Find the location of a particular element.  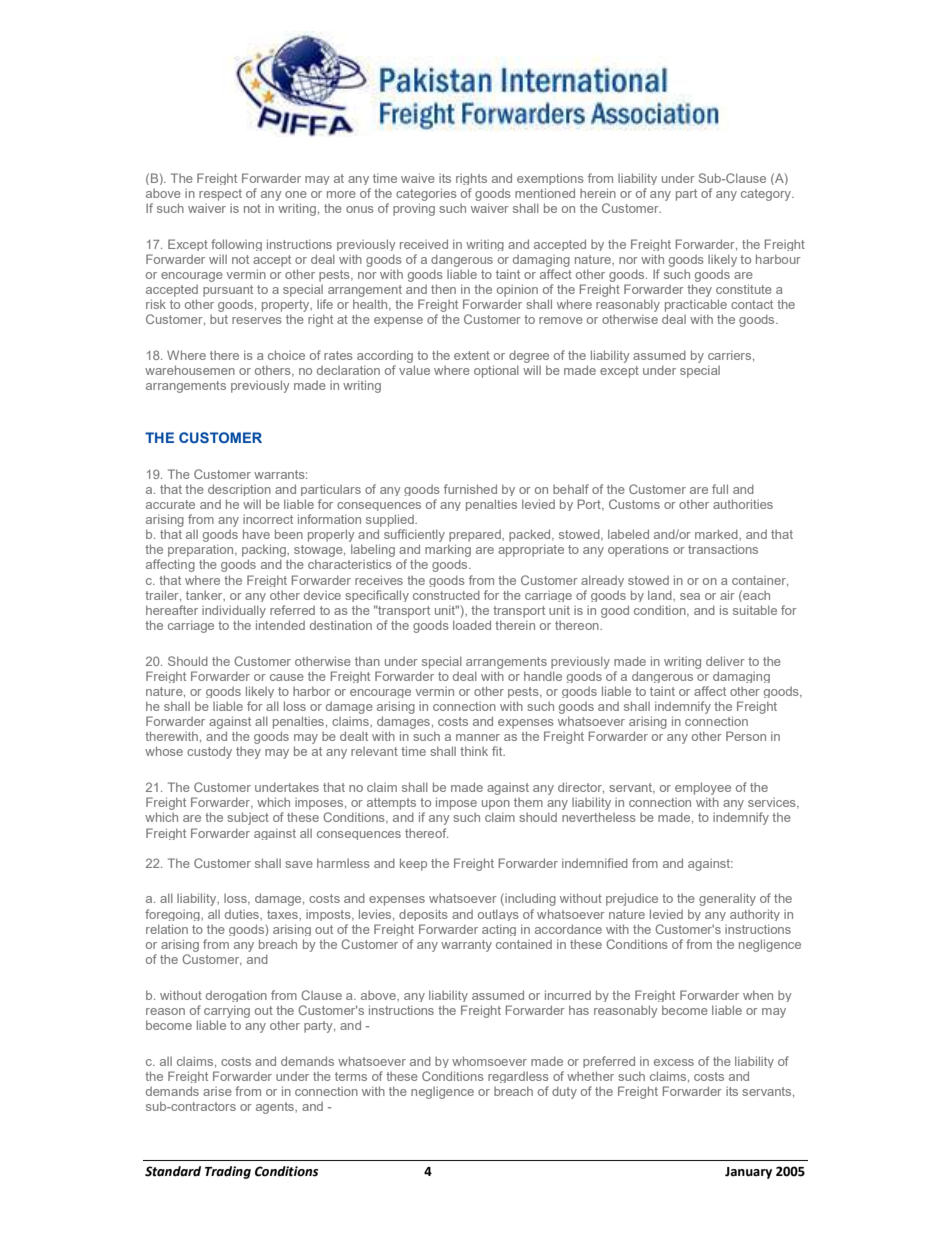

think is located at coordinates (474, 751).
